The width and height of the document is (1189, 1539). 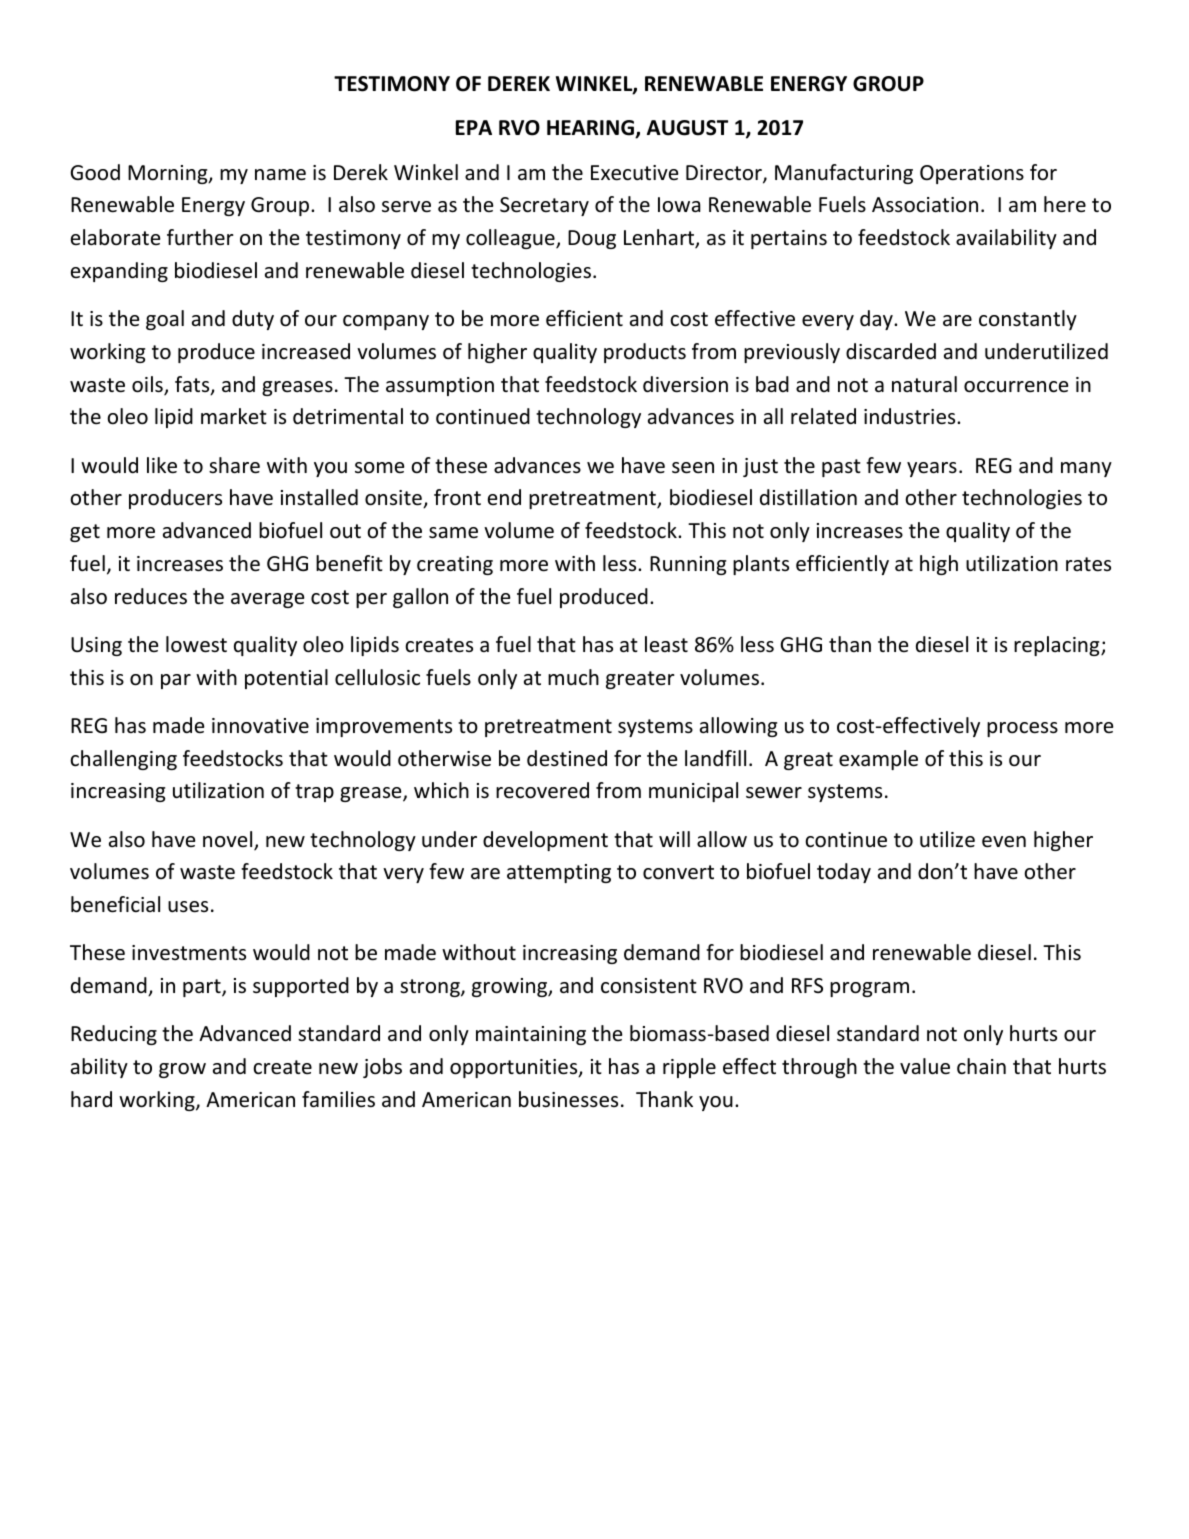 What do you see at coordinates (567, 758) in the document?
I see `destined` at bounding box center [567, 758].
